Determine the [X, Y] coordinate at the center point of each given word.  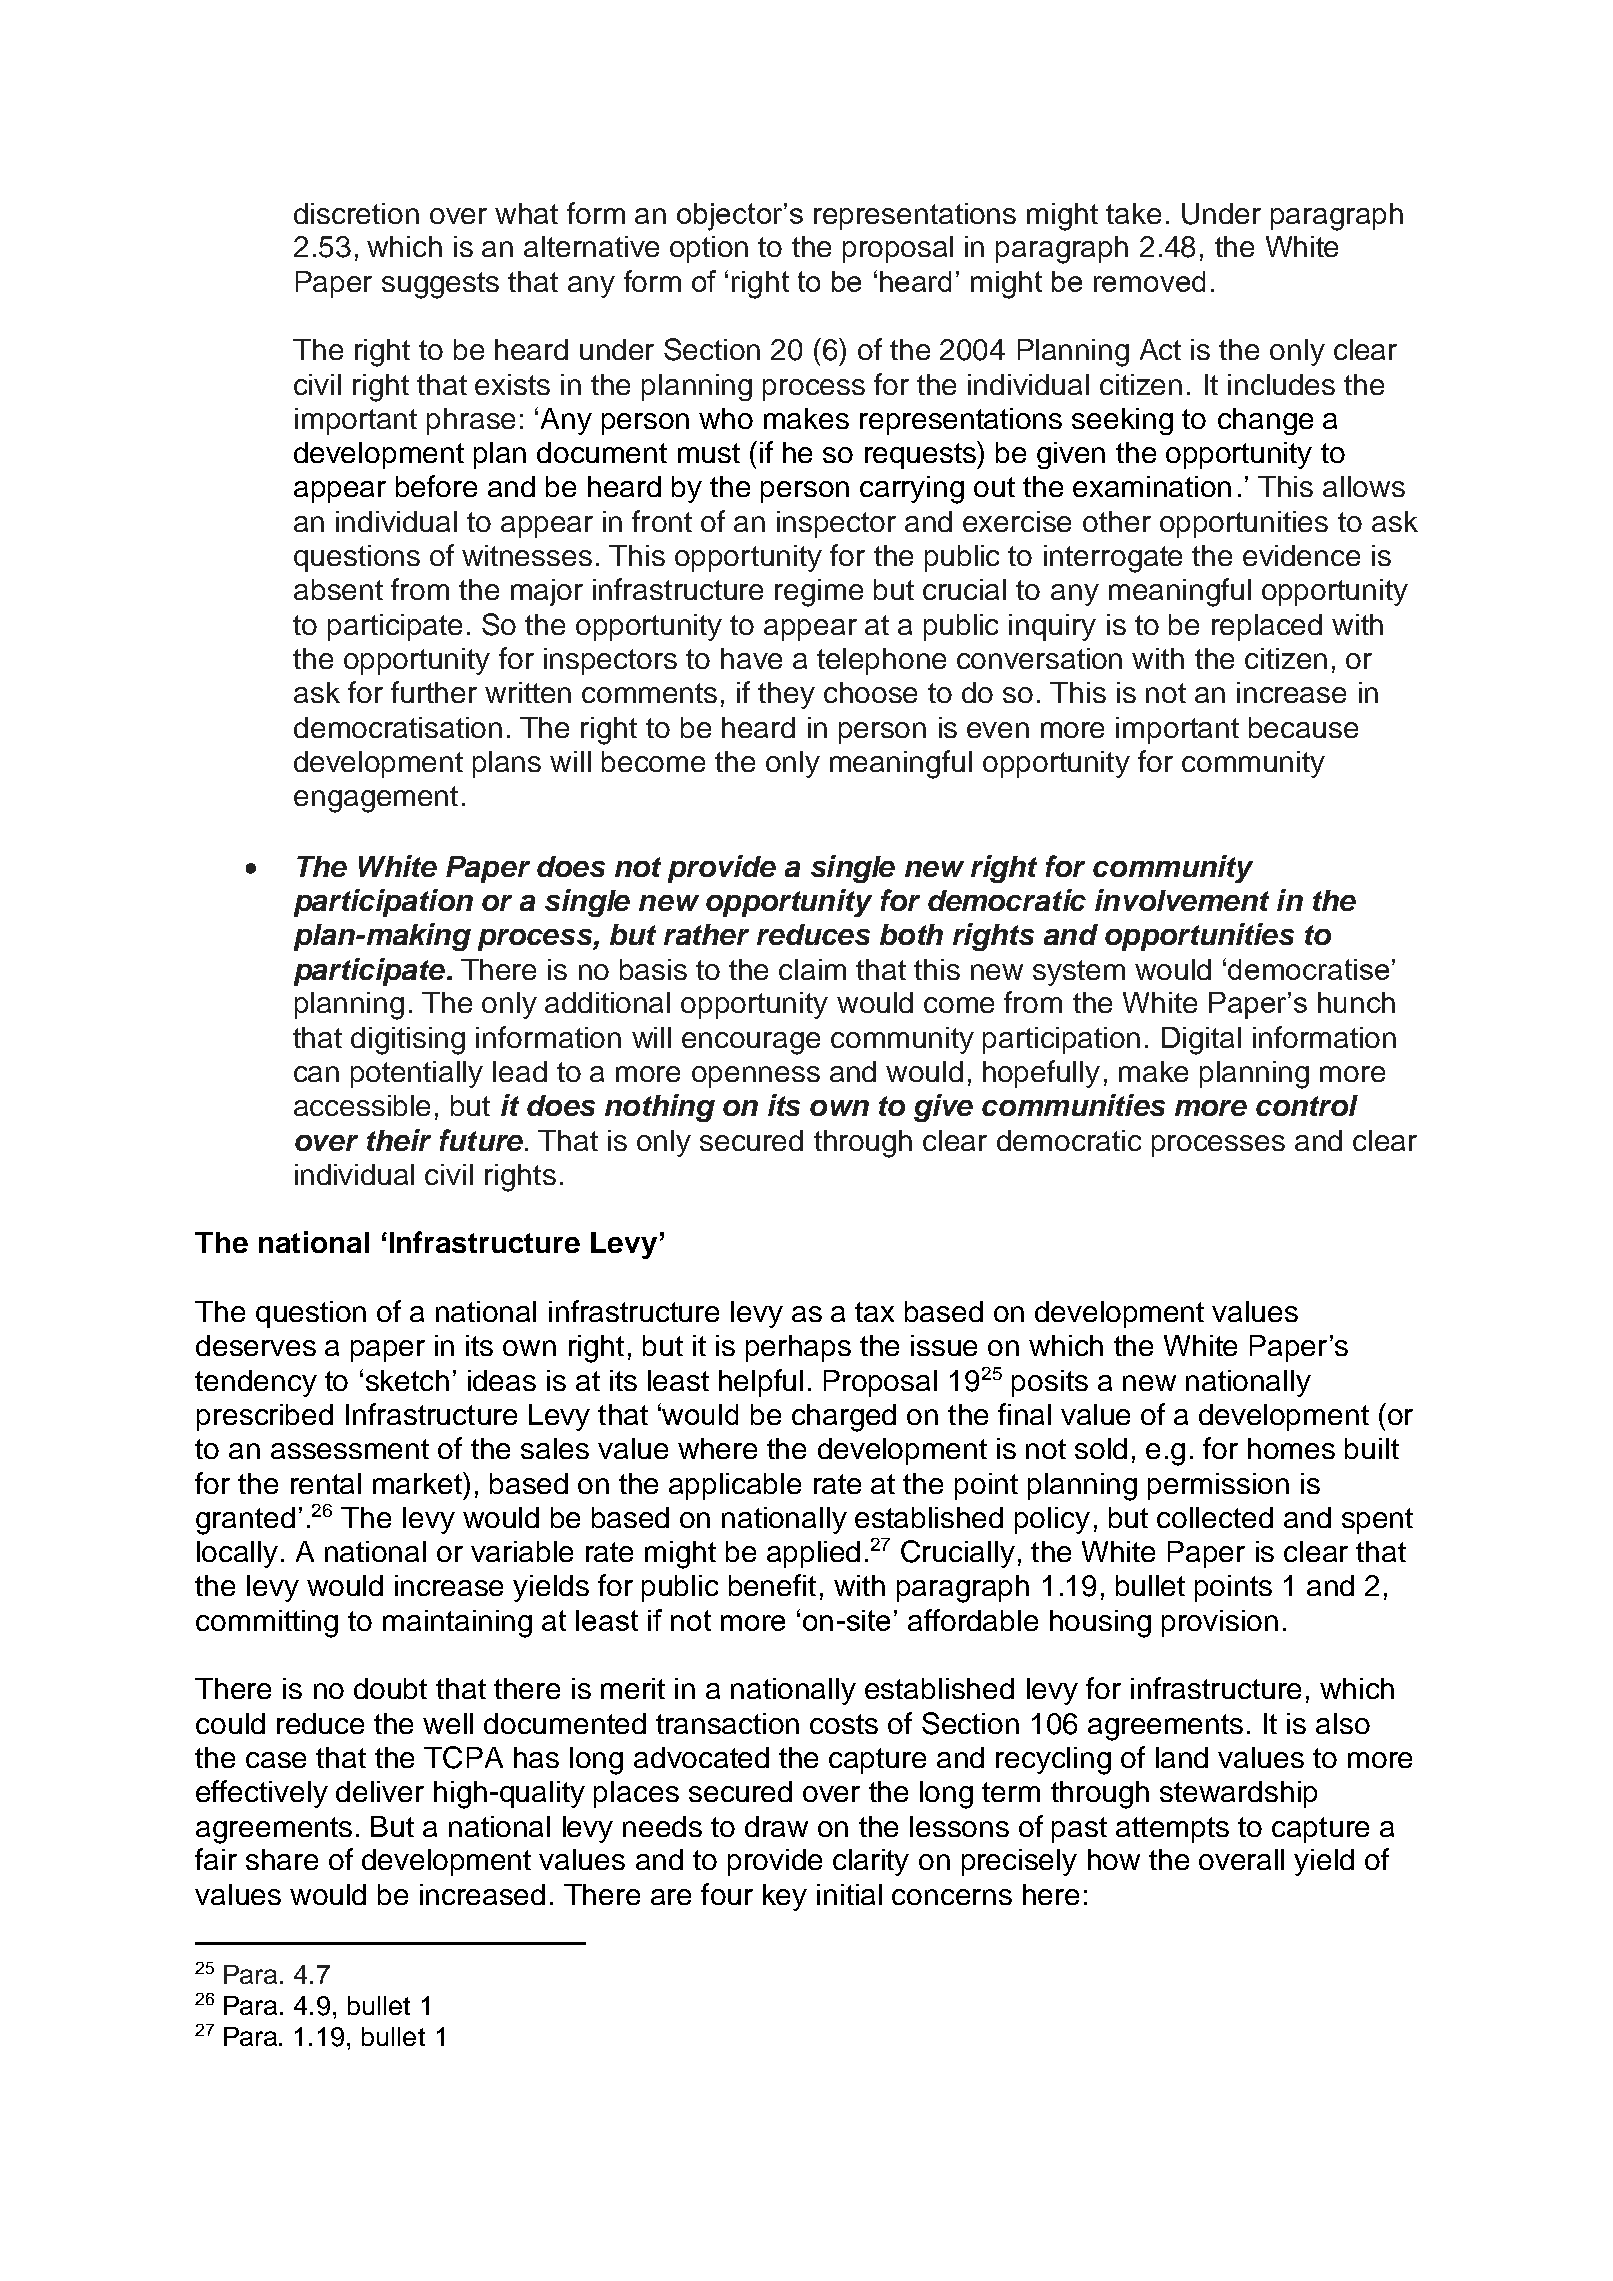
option [709, 249]
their [399, 1140]
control [1307, 1105]
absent [338, 589]
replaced [1267, 627]
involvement [1182, 900]
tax [874, 1312]
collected [1215, 1517]
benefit [772, 1585]
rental [326, 1483]
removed [1149, 281]
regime [819, 593]
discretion [356, 213]
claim [812, 969]
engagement [376, 799]
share [282, 1859]
